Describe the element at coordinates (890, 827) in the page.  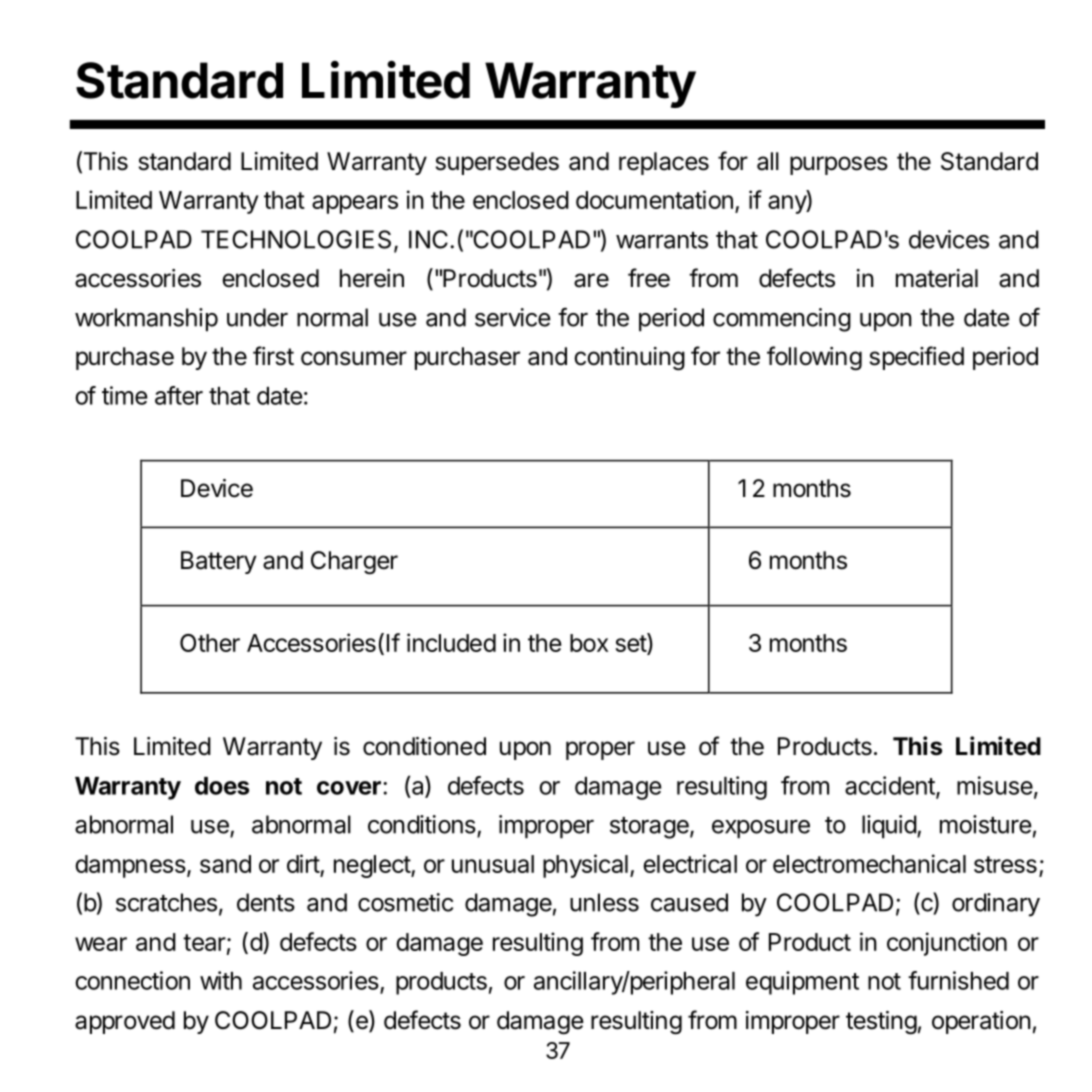
I see `liquid` at that location.
